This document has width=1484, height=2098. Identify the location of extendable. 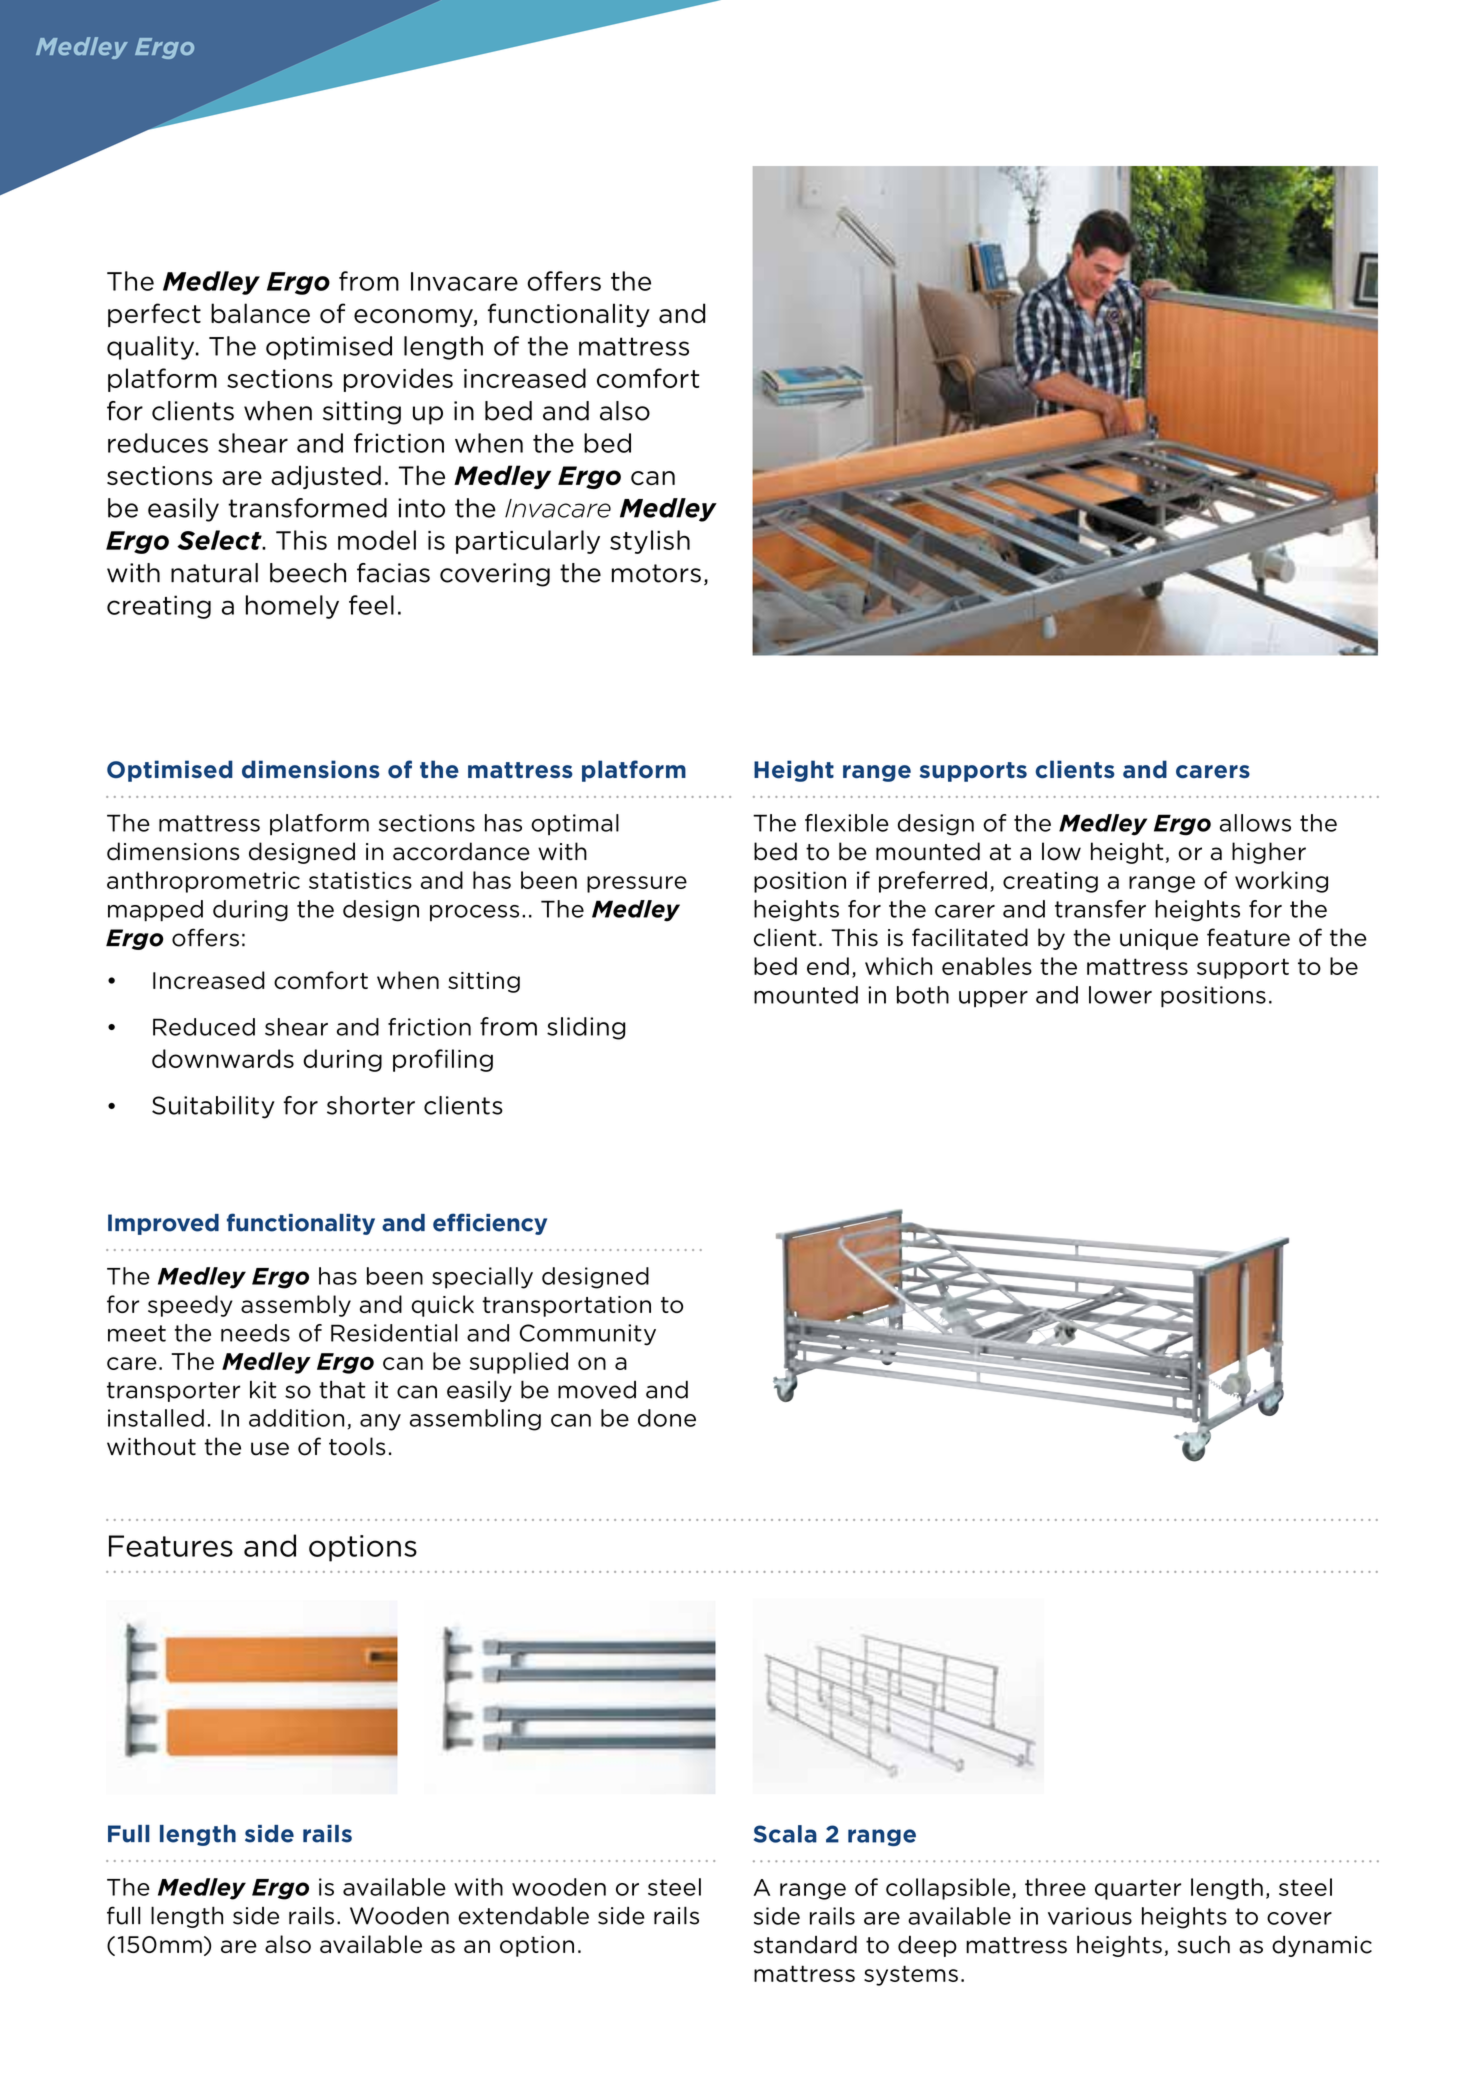
(523, 1915).
